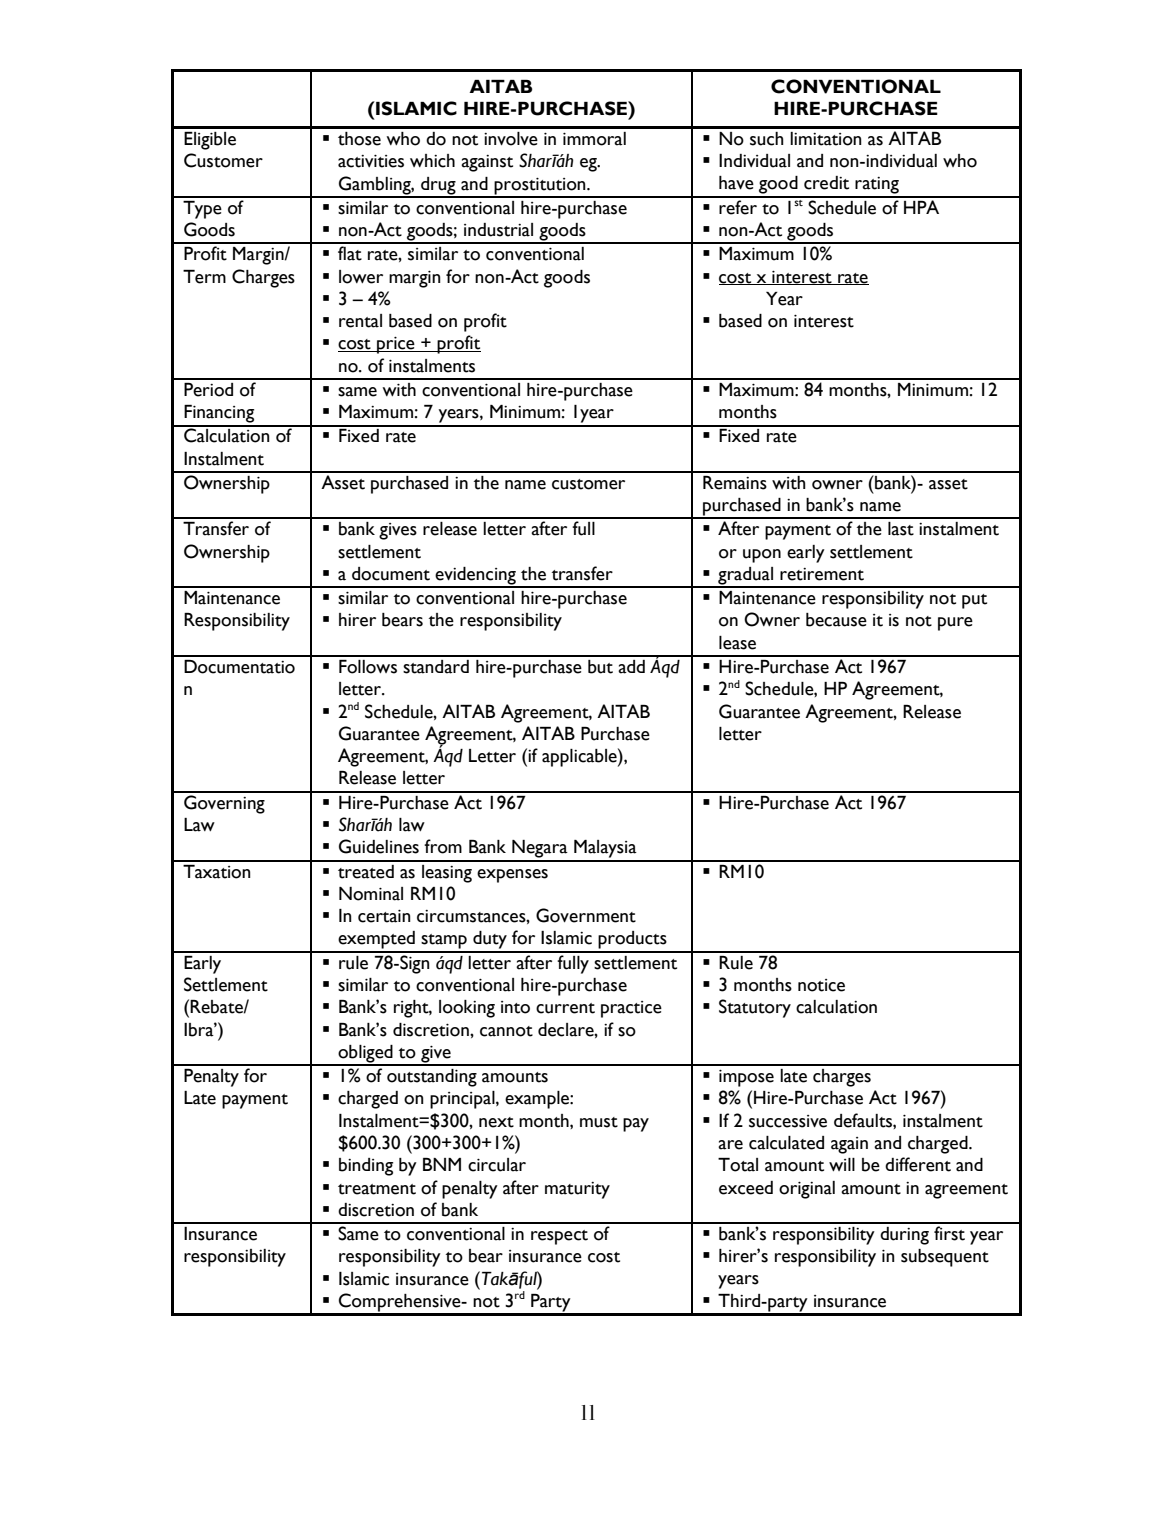 Image resolution: width=1176 pixels, height=1522 pixels. I want to click on credit, so click(826, 183).
